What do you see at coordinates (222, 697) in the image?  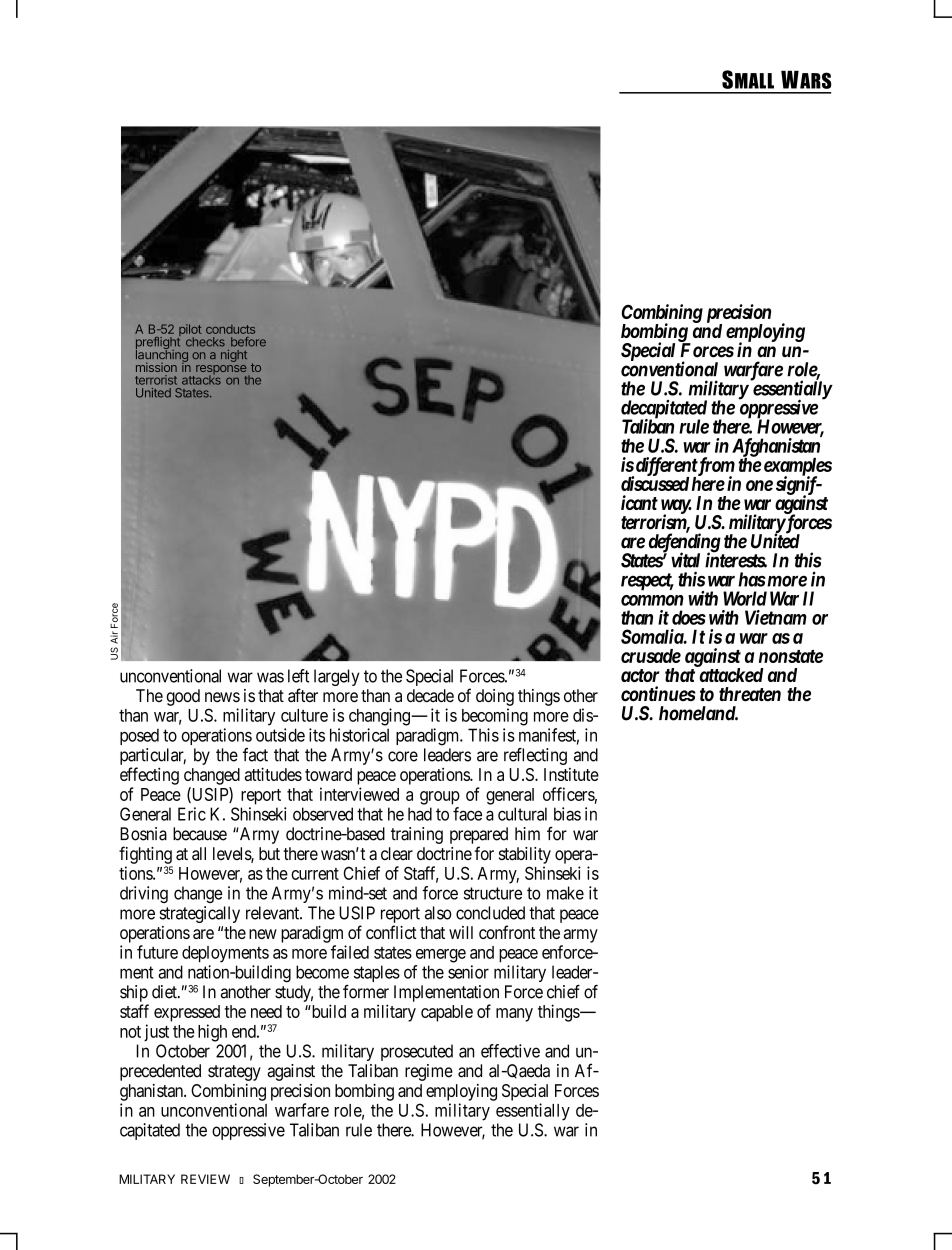 I see `news` at bounding box center [222, 697].
